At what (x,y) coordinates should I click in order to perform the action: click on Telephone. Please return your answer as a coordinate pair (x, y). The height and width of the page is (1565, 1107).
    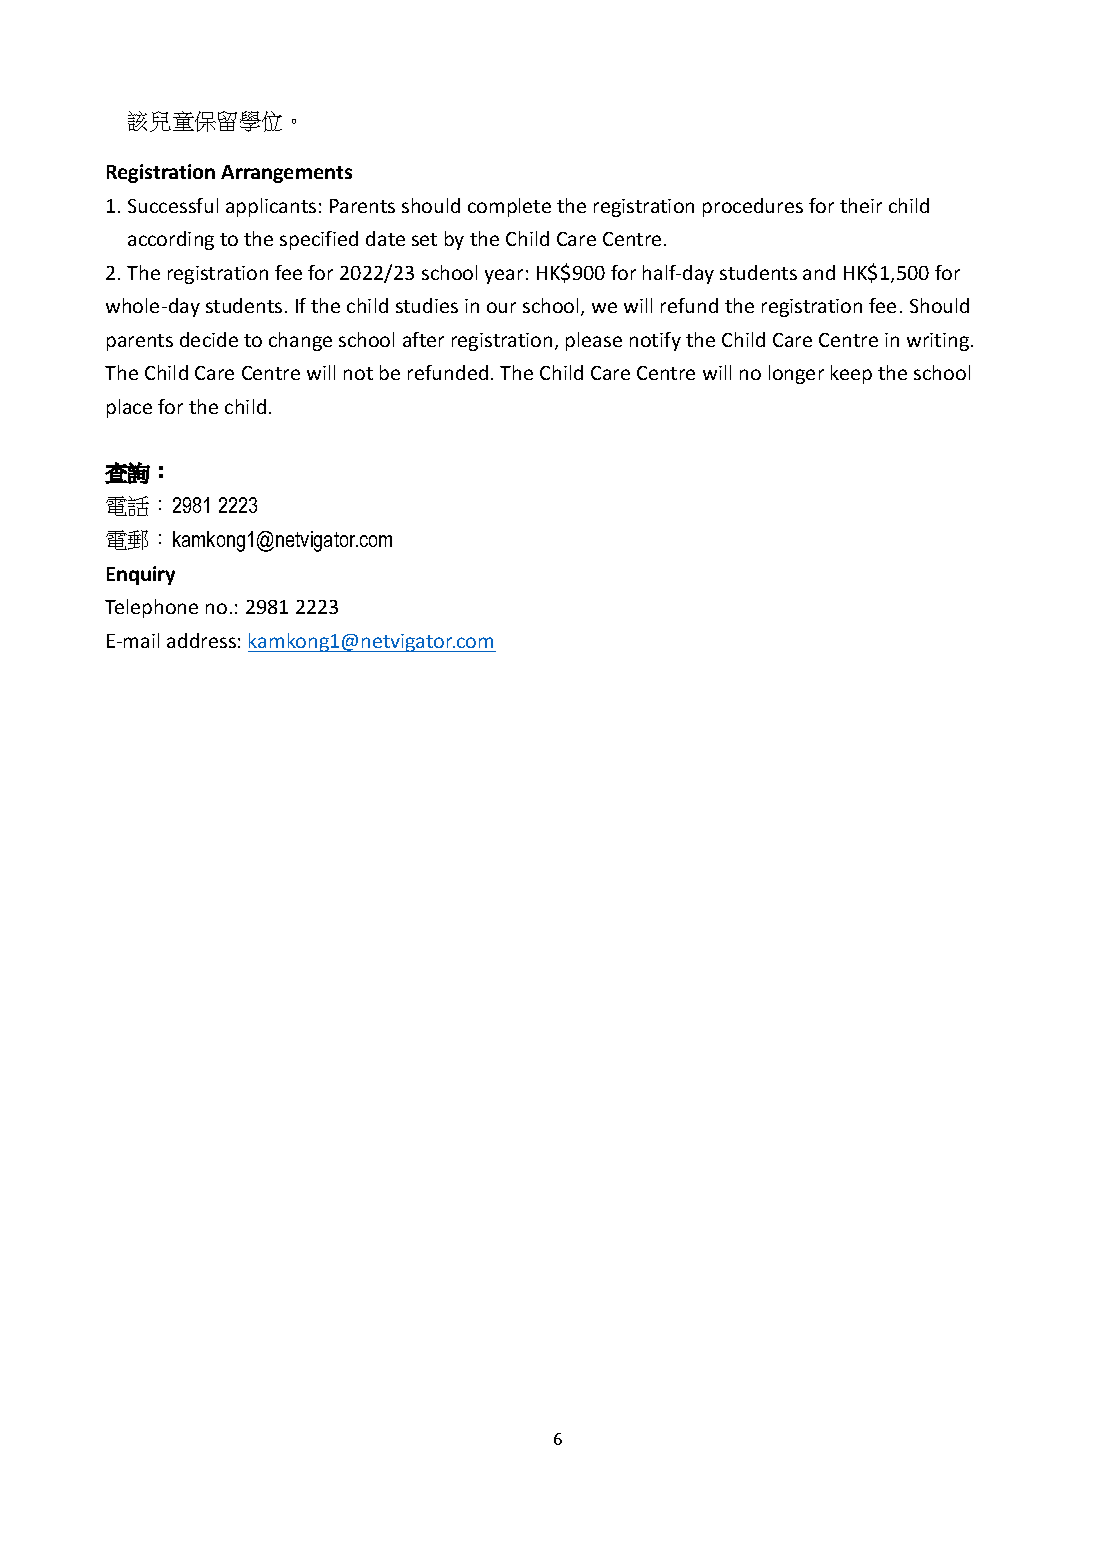
    Looking at the image, I should click on (151, 608).
